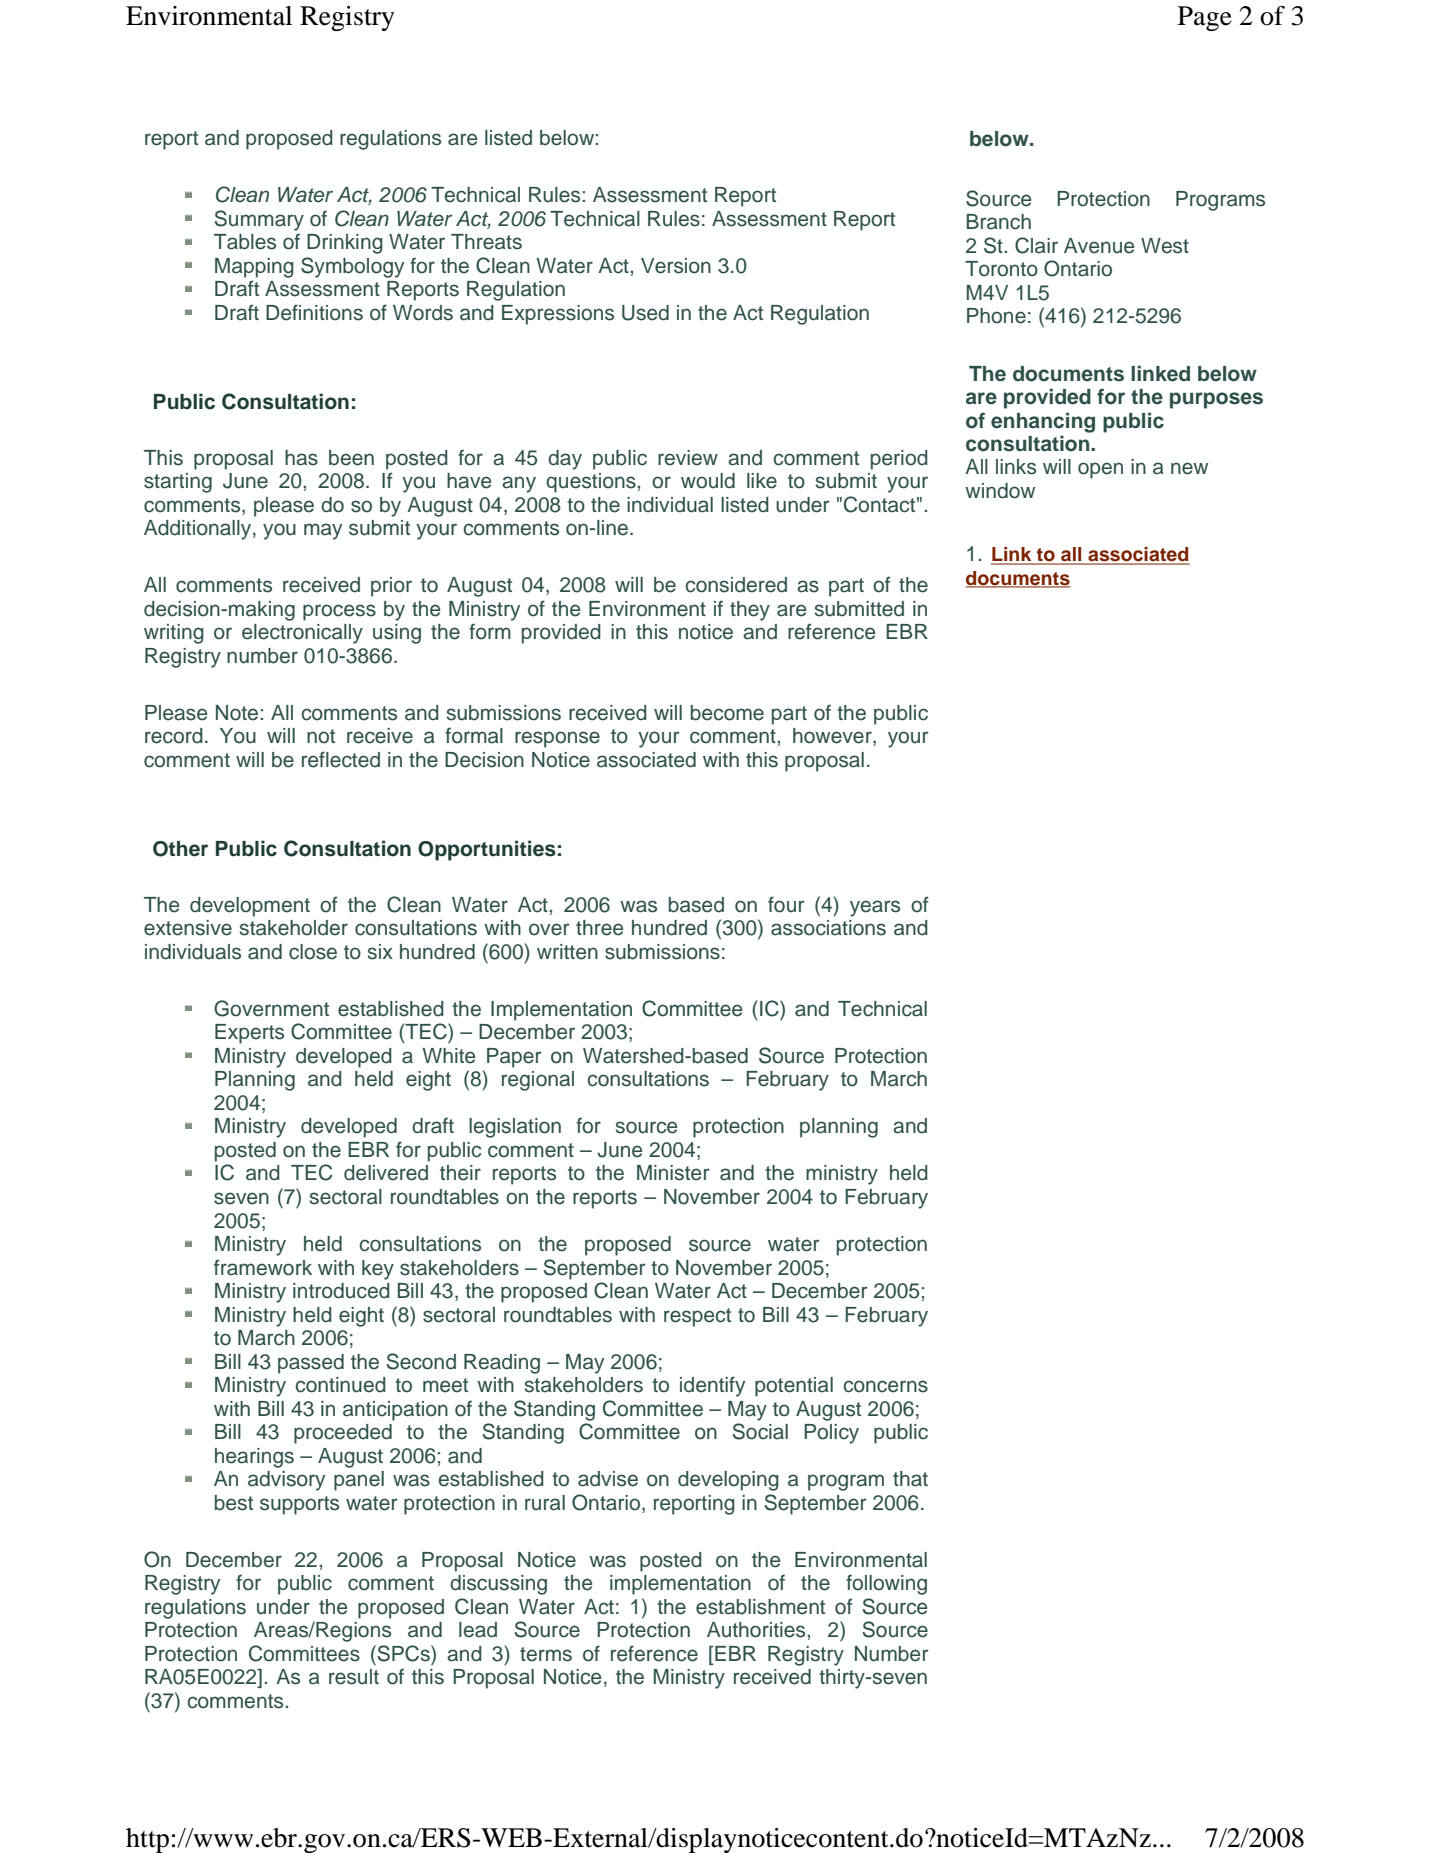  I want to click on Experts, so click(249, 1034).
